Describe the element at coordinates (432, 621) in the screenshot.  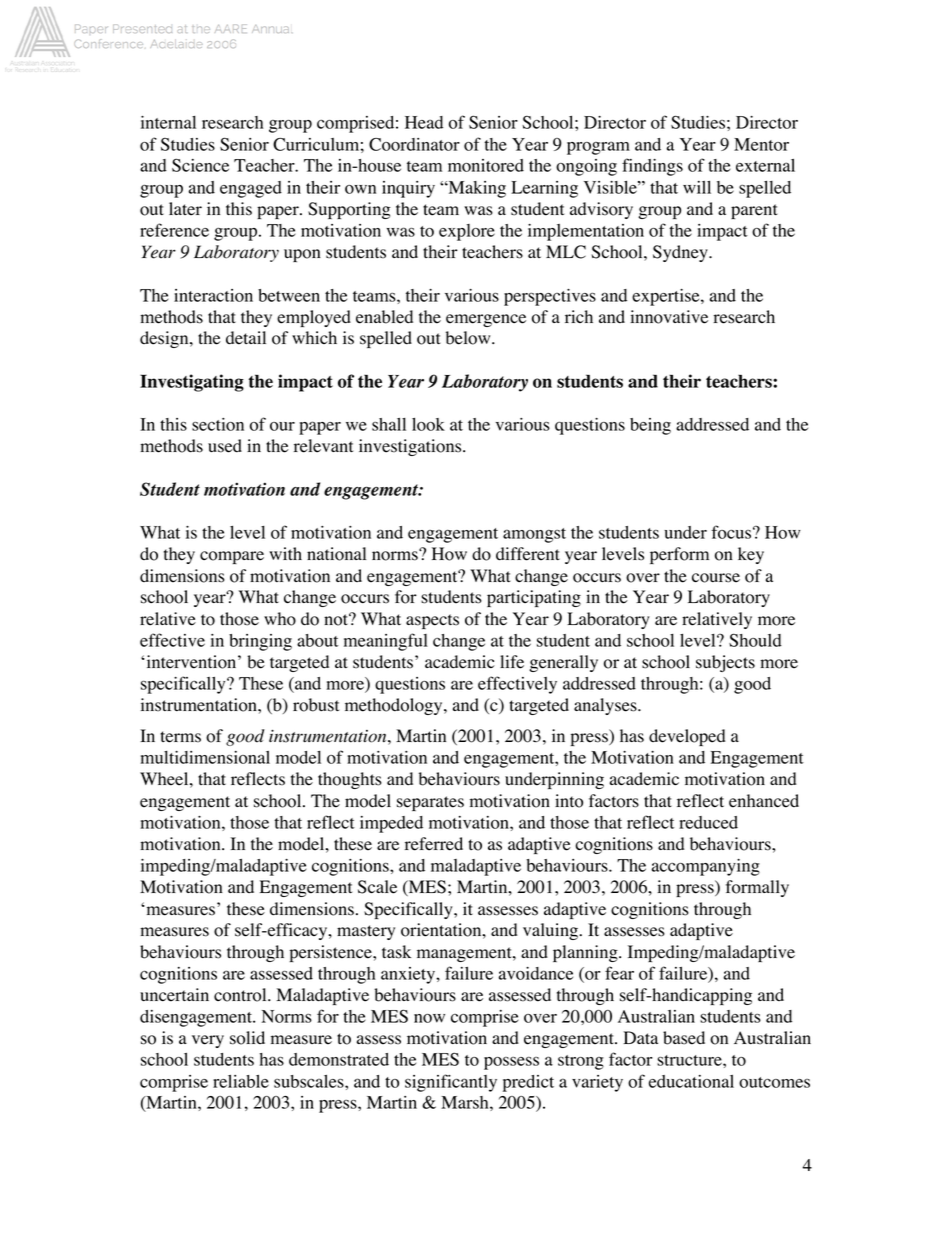
I see `aspects` at that location.
